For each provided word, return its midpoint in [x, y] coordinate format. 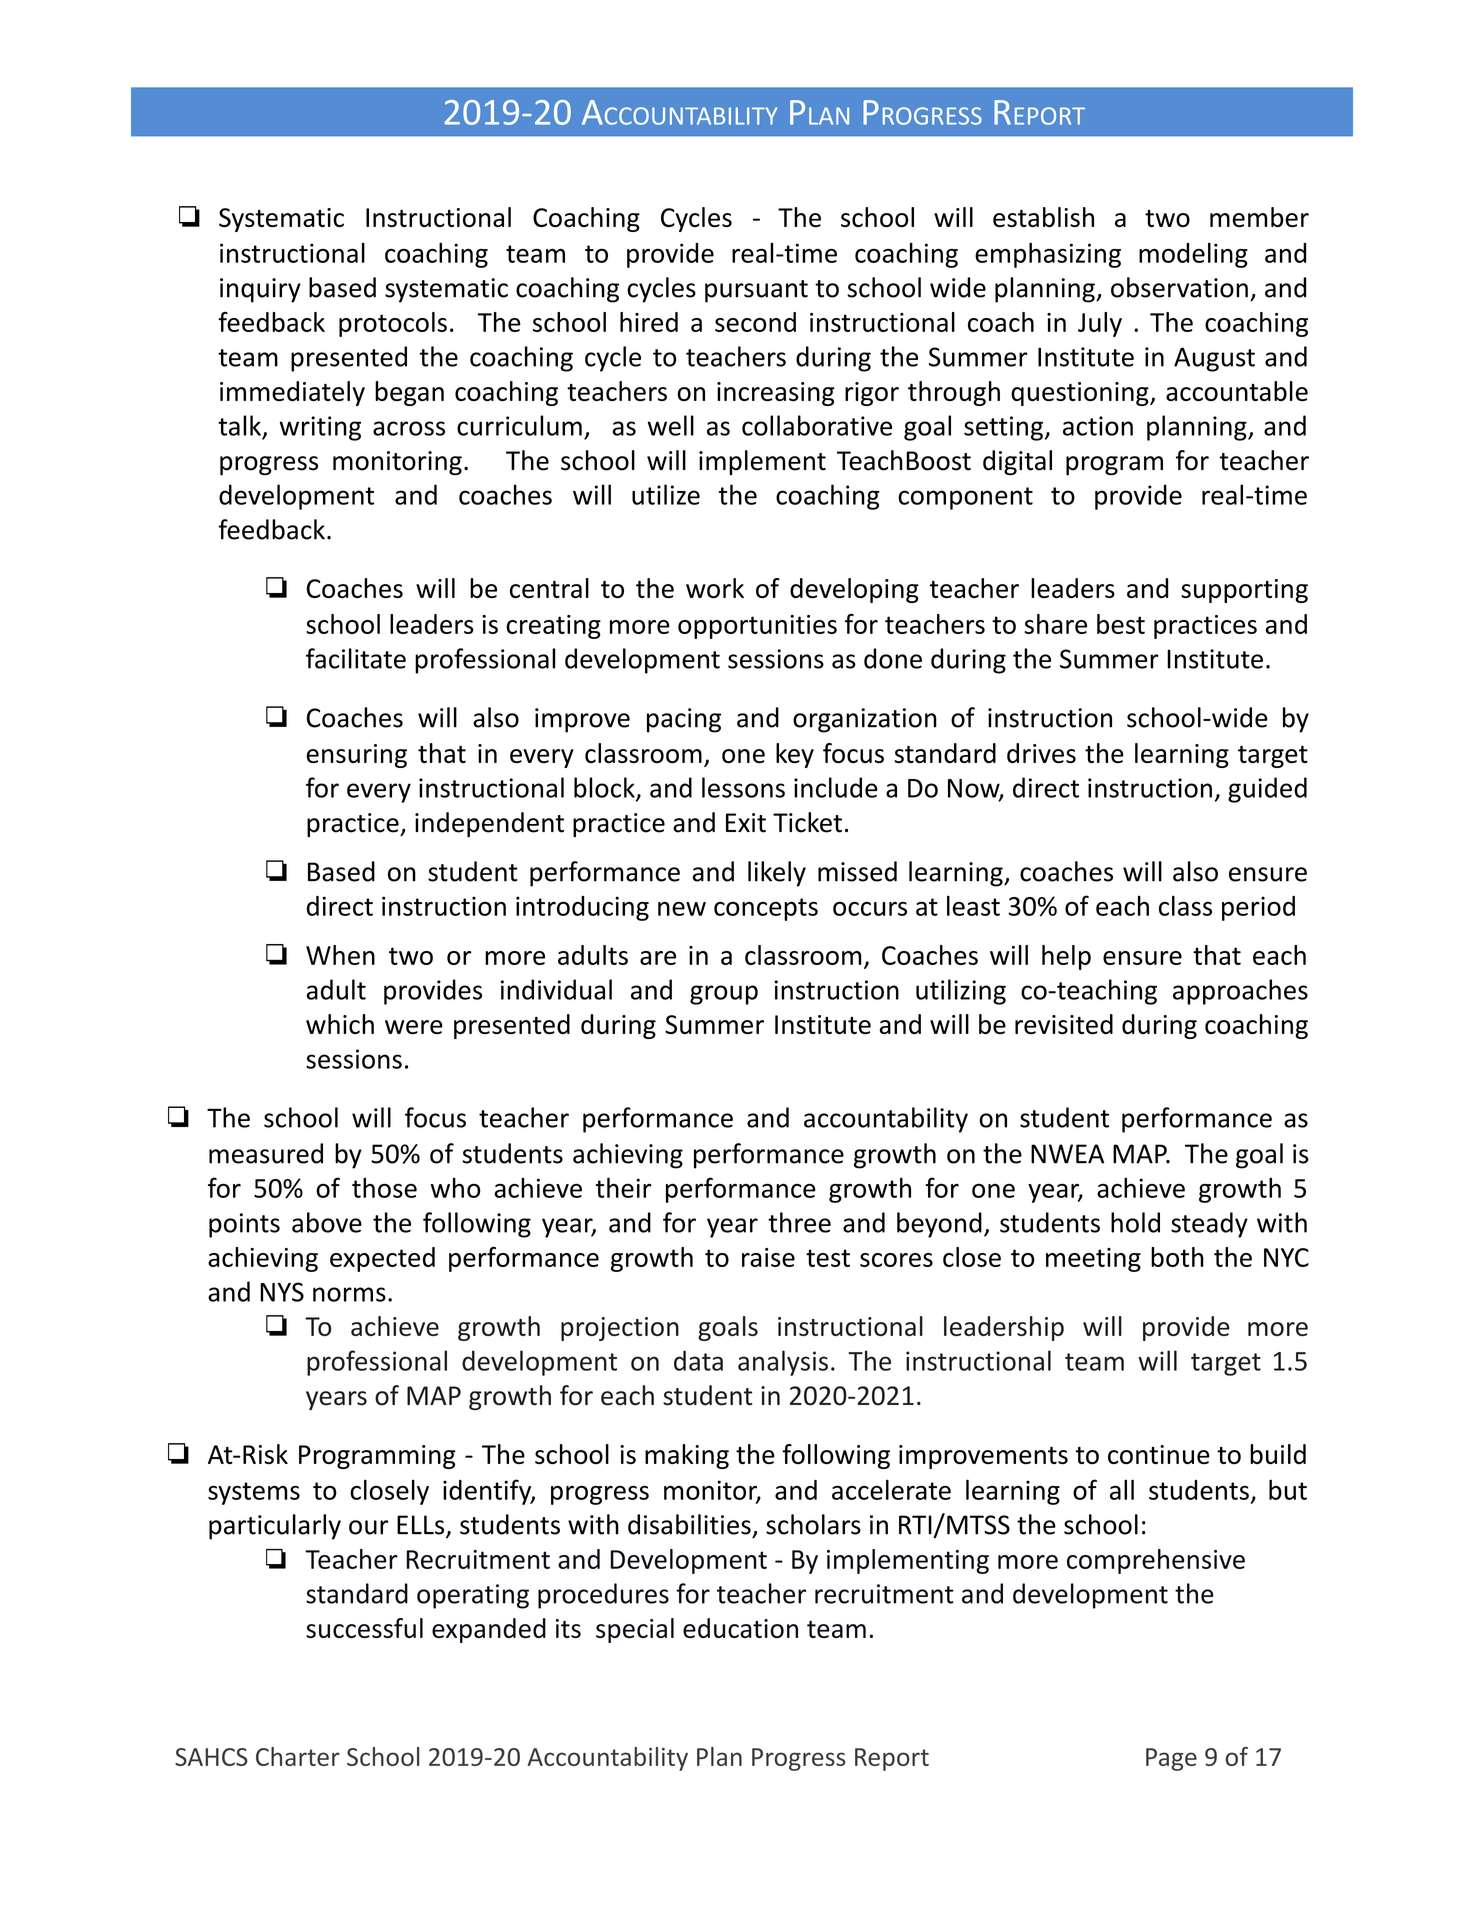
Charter [298, 1756]
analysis [783, 1363]
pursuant [756, 291]
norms [349, 1294]
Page [1171, 1759]
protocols [393, 324]
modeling [1193, 255]
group [724, 995]
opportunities [757, 627]
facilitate [356, 658]
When [340, 955]
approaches [1240, 992]
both [1177, 1257]
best [1121, 624]
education [740, 1628]
